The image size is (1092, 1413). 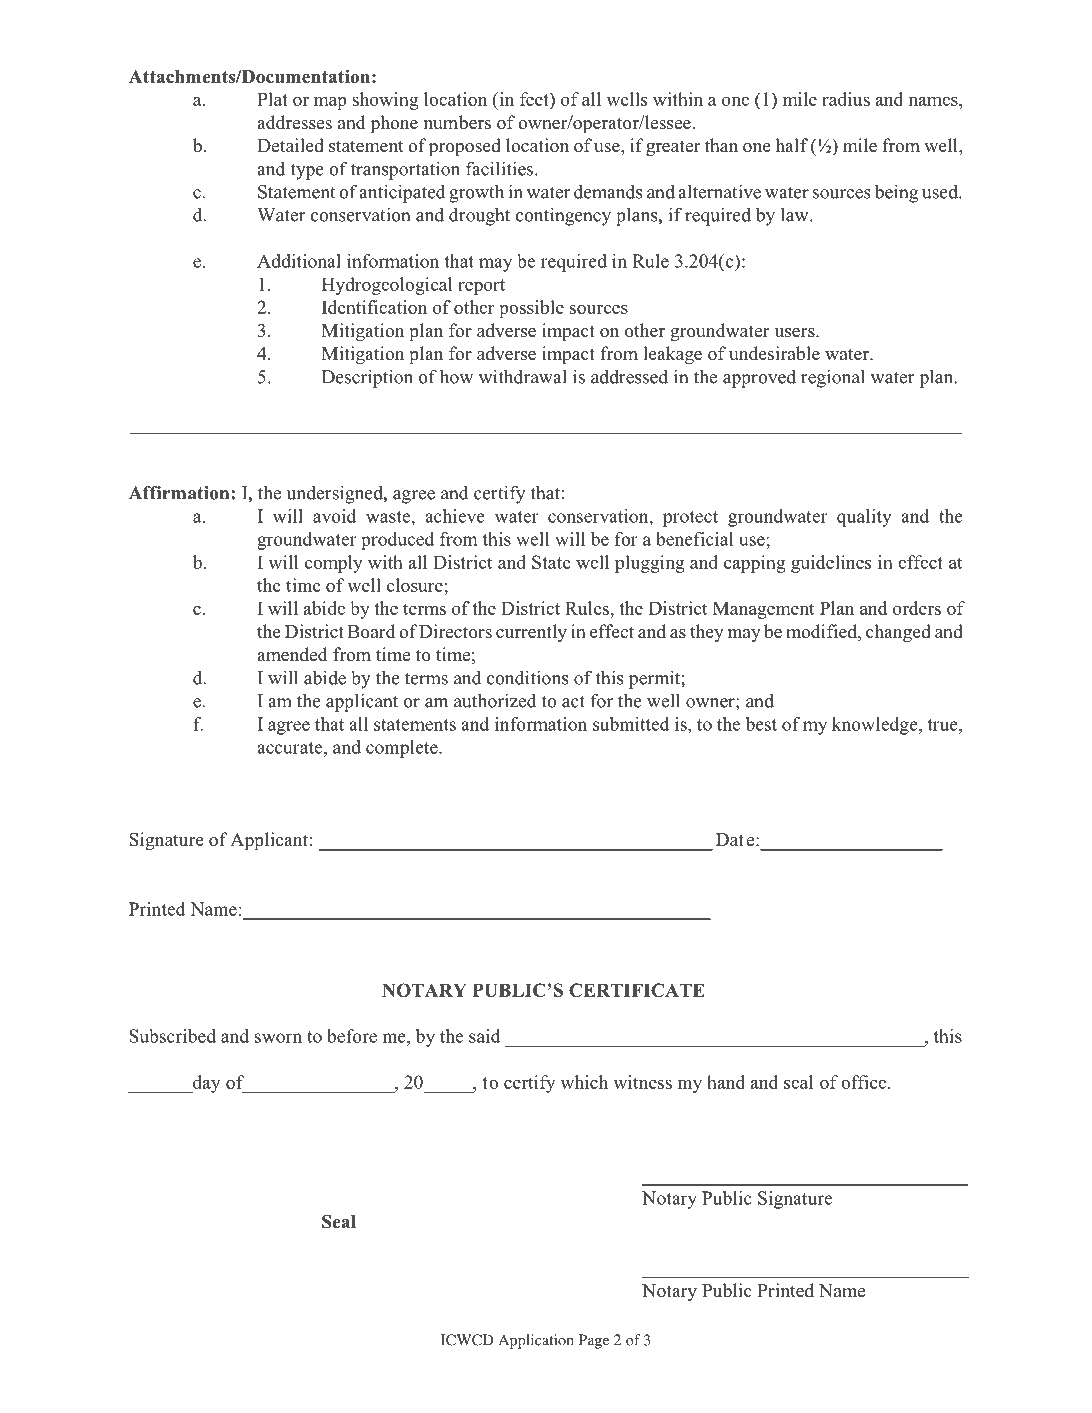 I want to click on radius, so click(x=846, y=99).
